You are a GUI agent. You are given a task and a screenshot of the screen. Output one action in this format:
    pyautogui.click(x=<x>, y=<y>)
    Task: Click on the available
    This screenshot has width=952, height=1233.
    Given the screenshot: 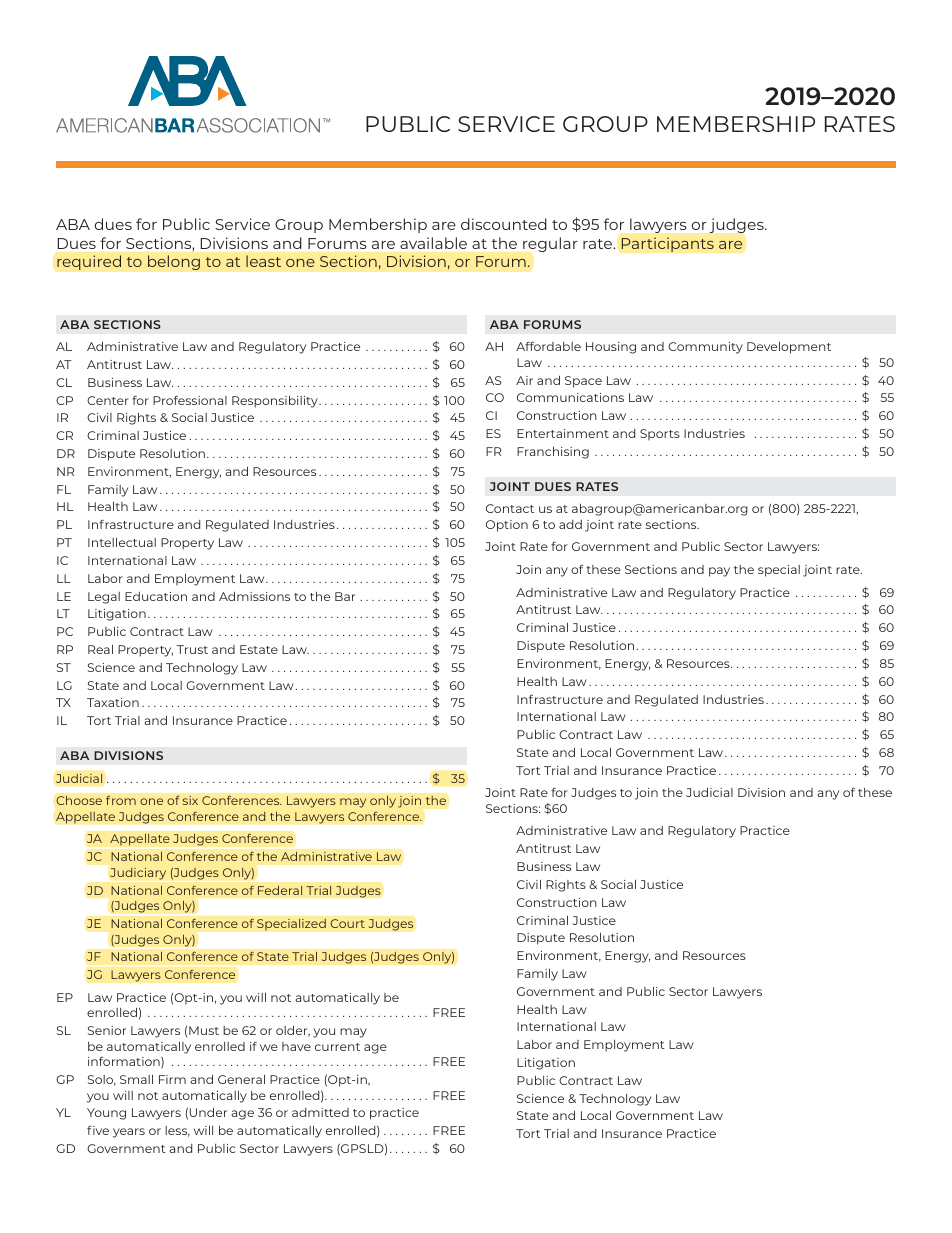 What is the action you would take?
    pyautogui.click(x=433, y=243)
